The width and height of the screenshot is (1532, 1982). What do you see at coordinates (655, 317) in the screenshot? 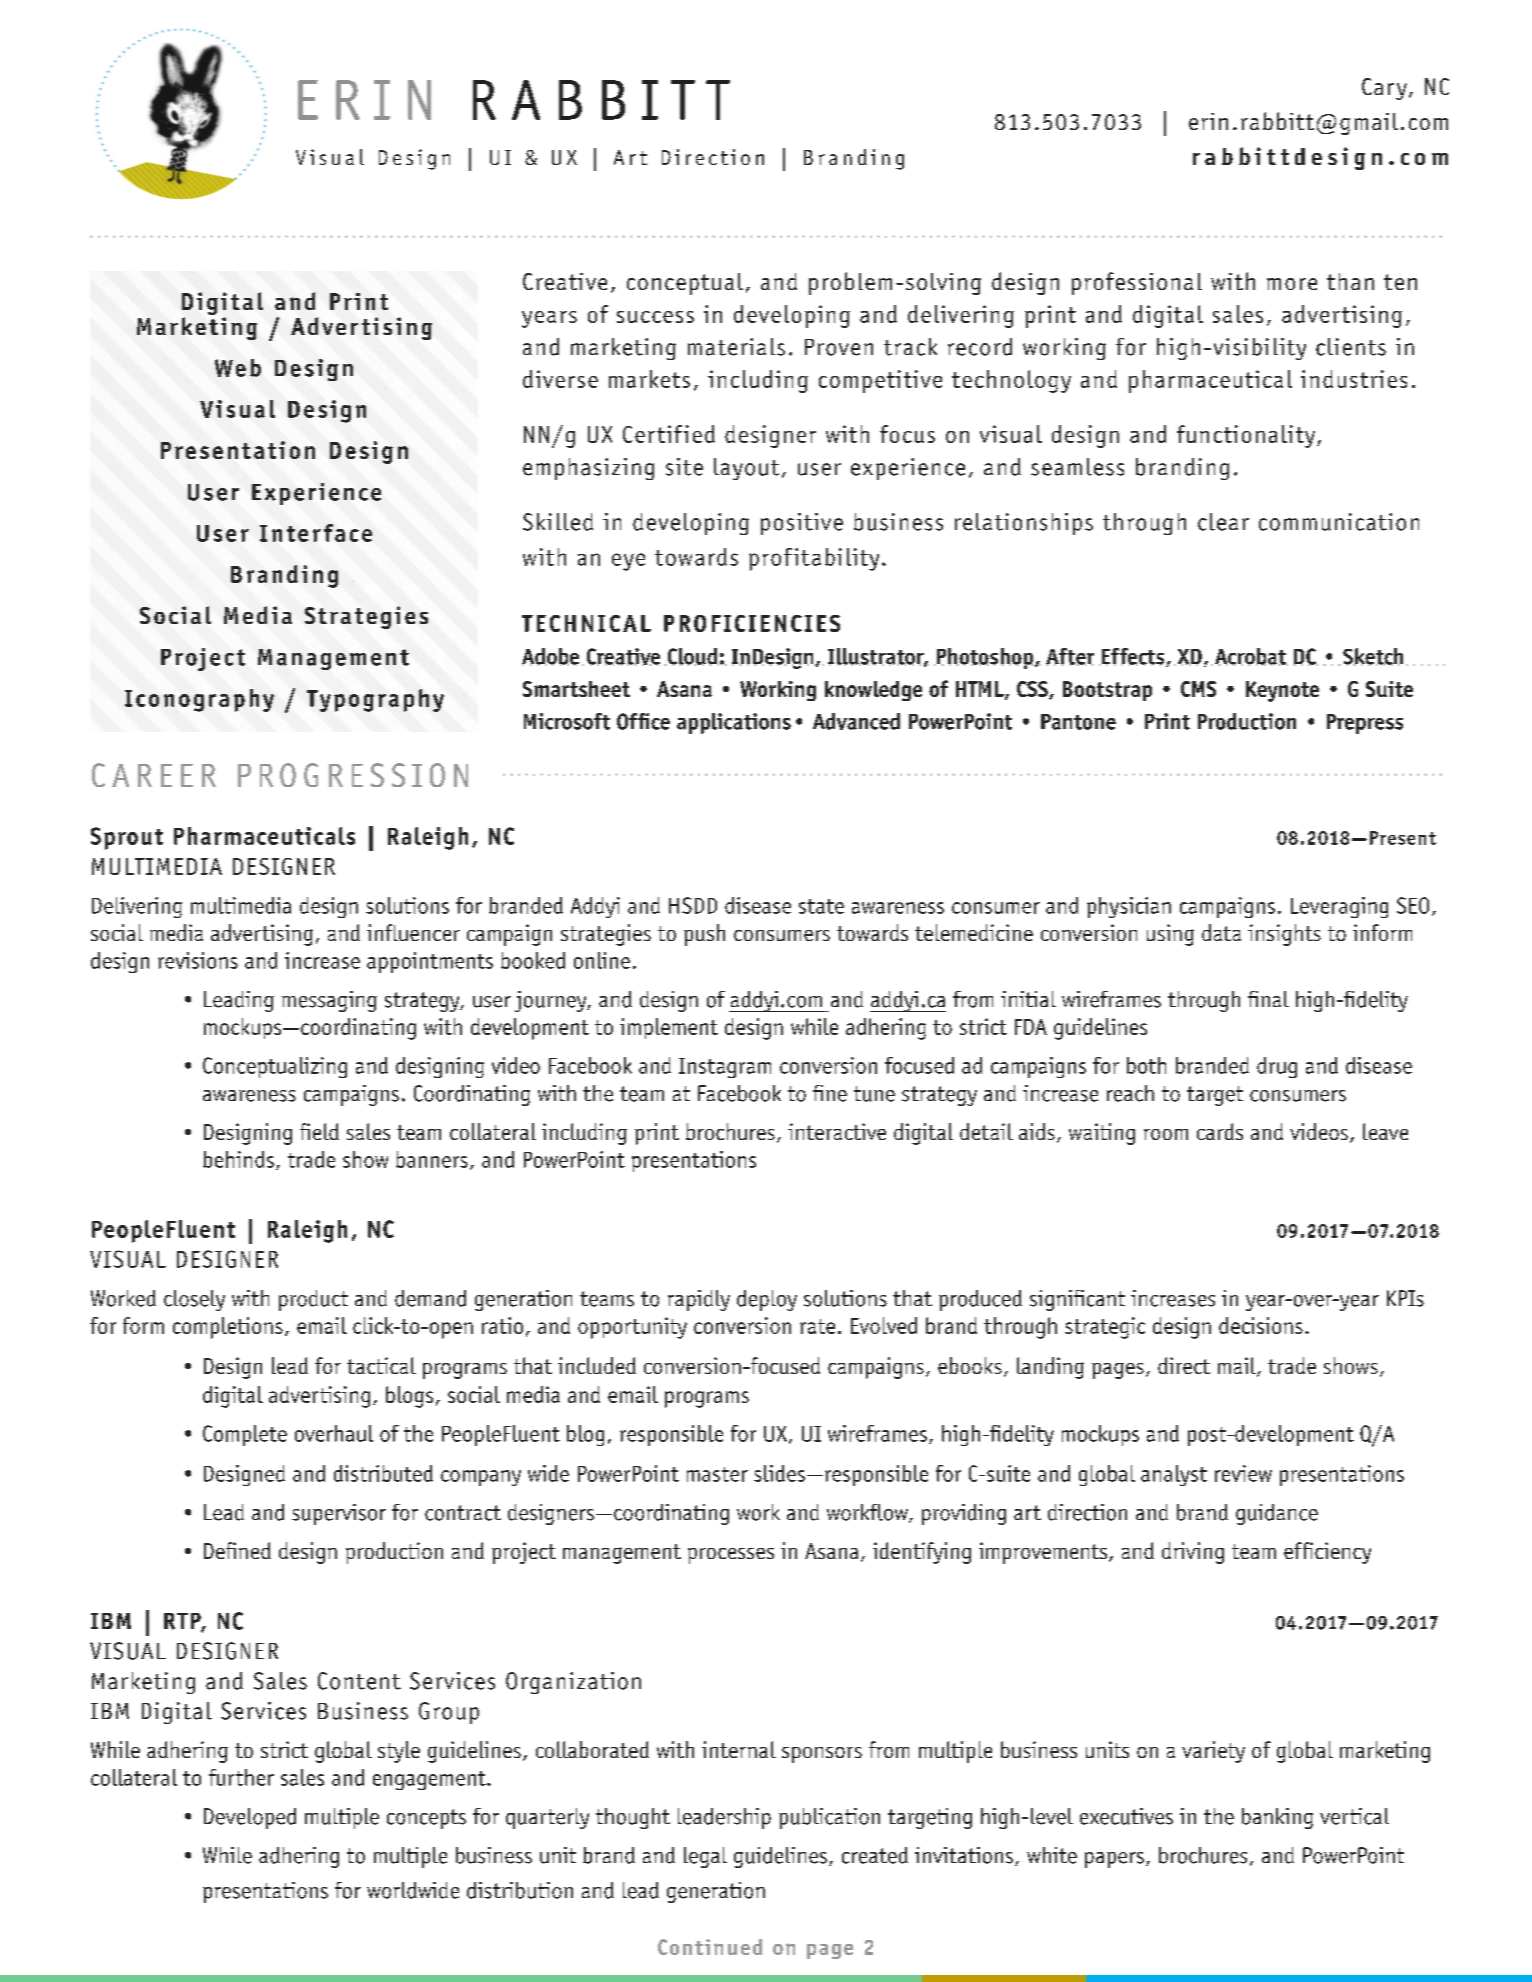
I see `success` at bounding box center [655, 317].
